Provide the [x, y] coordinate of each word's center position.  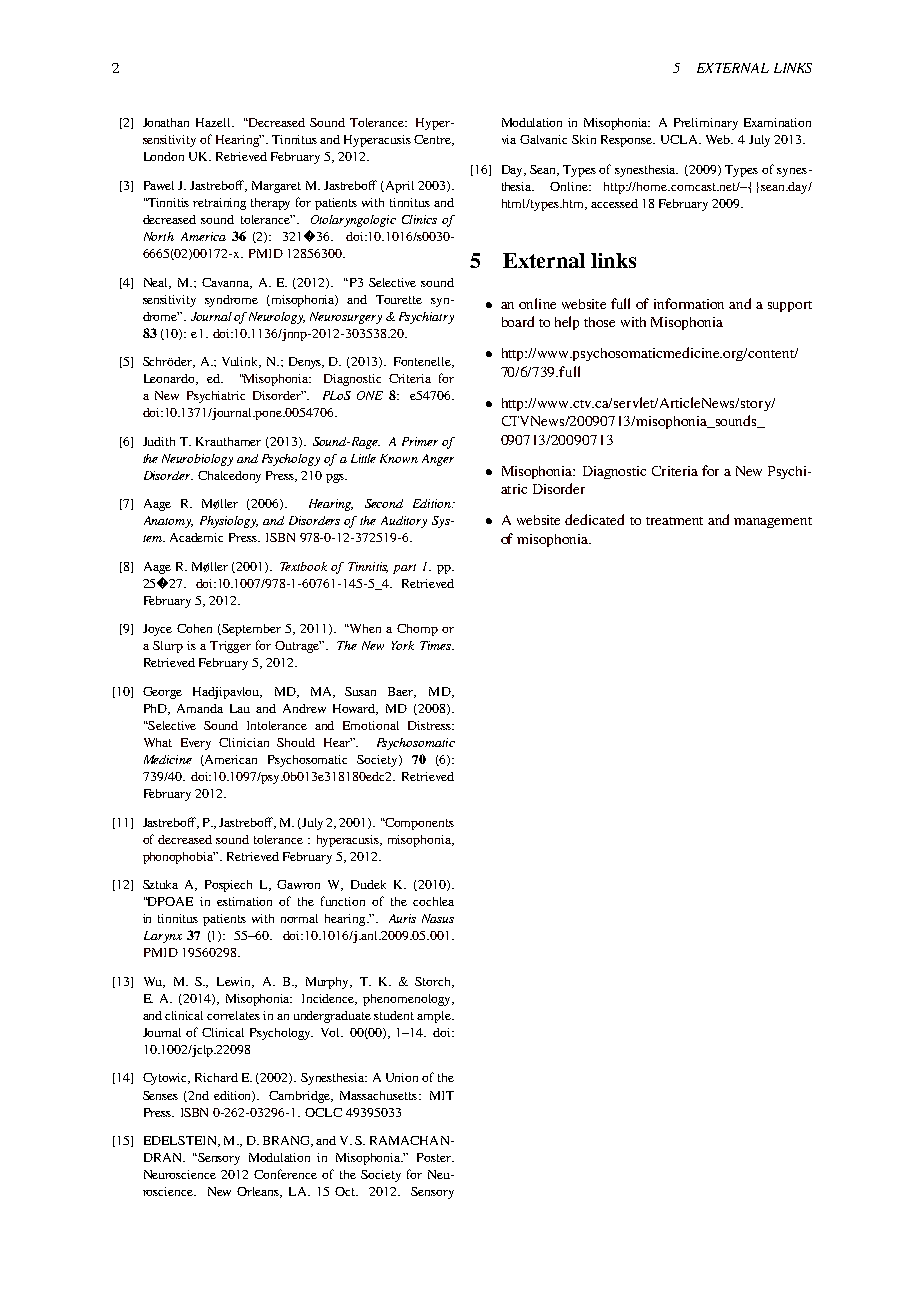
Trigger [230, 647]
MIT [442, 1095]
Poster [435, 1157]
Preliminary [706, 124]
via [509, 139]
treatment [674, 521]
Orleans [259, 1192]
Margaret [276, 187]
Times [436, 645]
